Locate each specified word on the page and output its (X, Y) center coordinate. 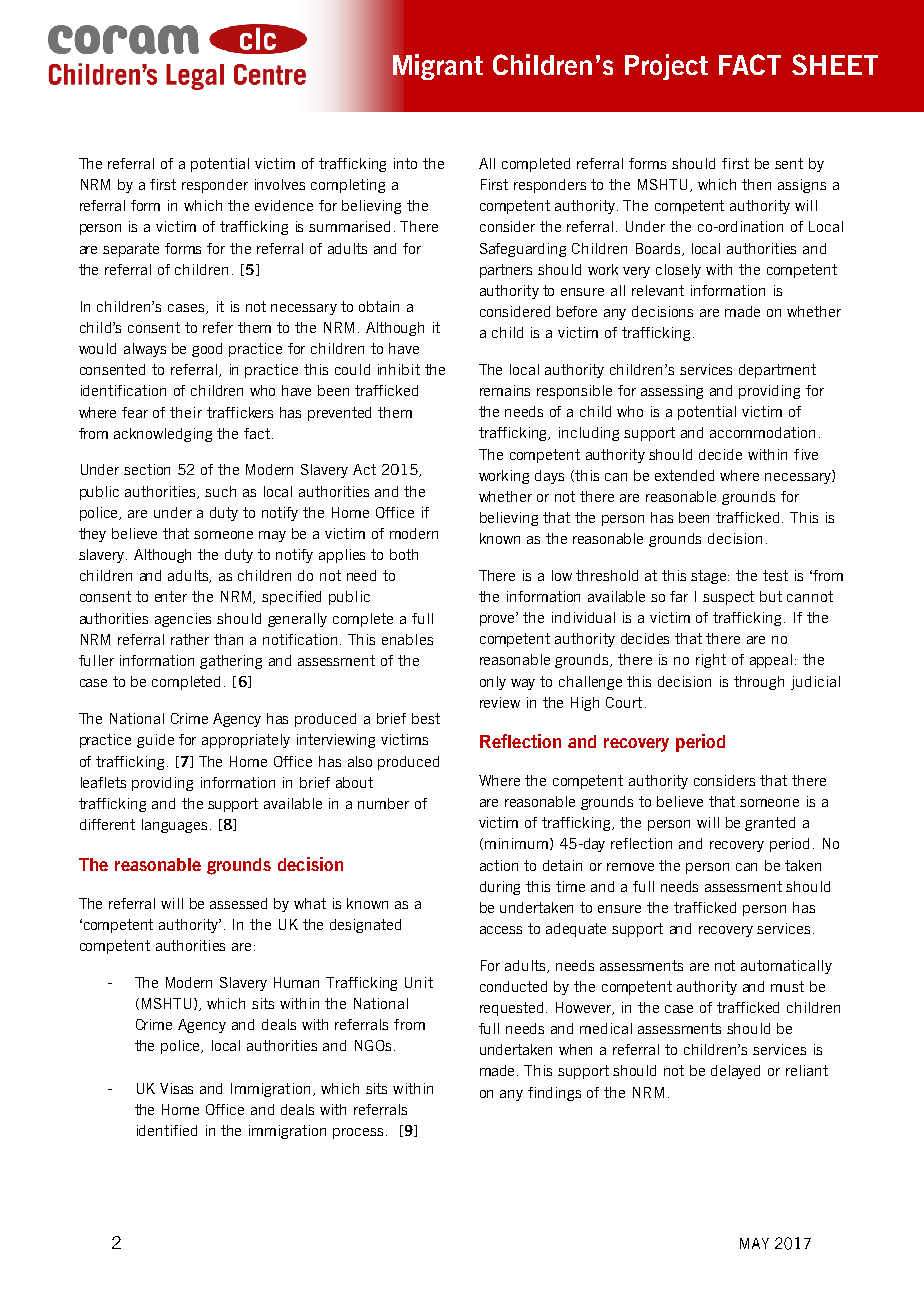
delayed (735, 1072)
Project (666, 67)
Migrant (438, 67)
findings (554, 1094)
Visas (176, 1088)
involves (280, 184)
